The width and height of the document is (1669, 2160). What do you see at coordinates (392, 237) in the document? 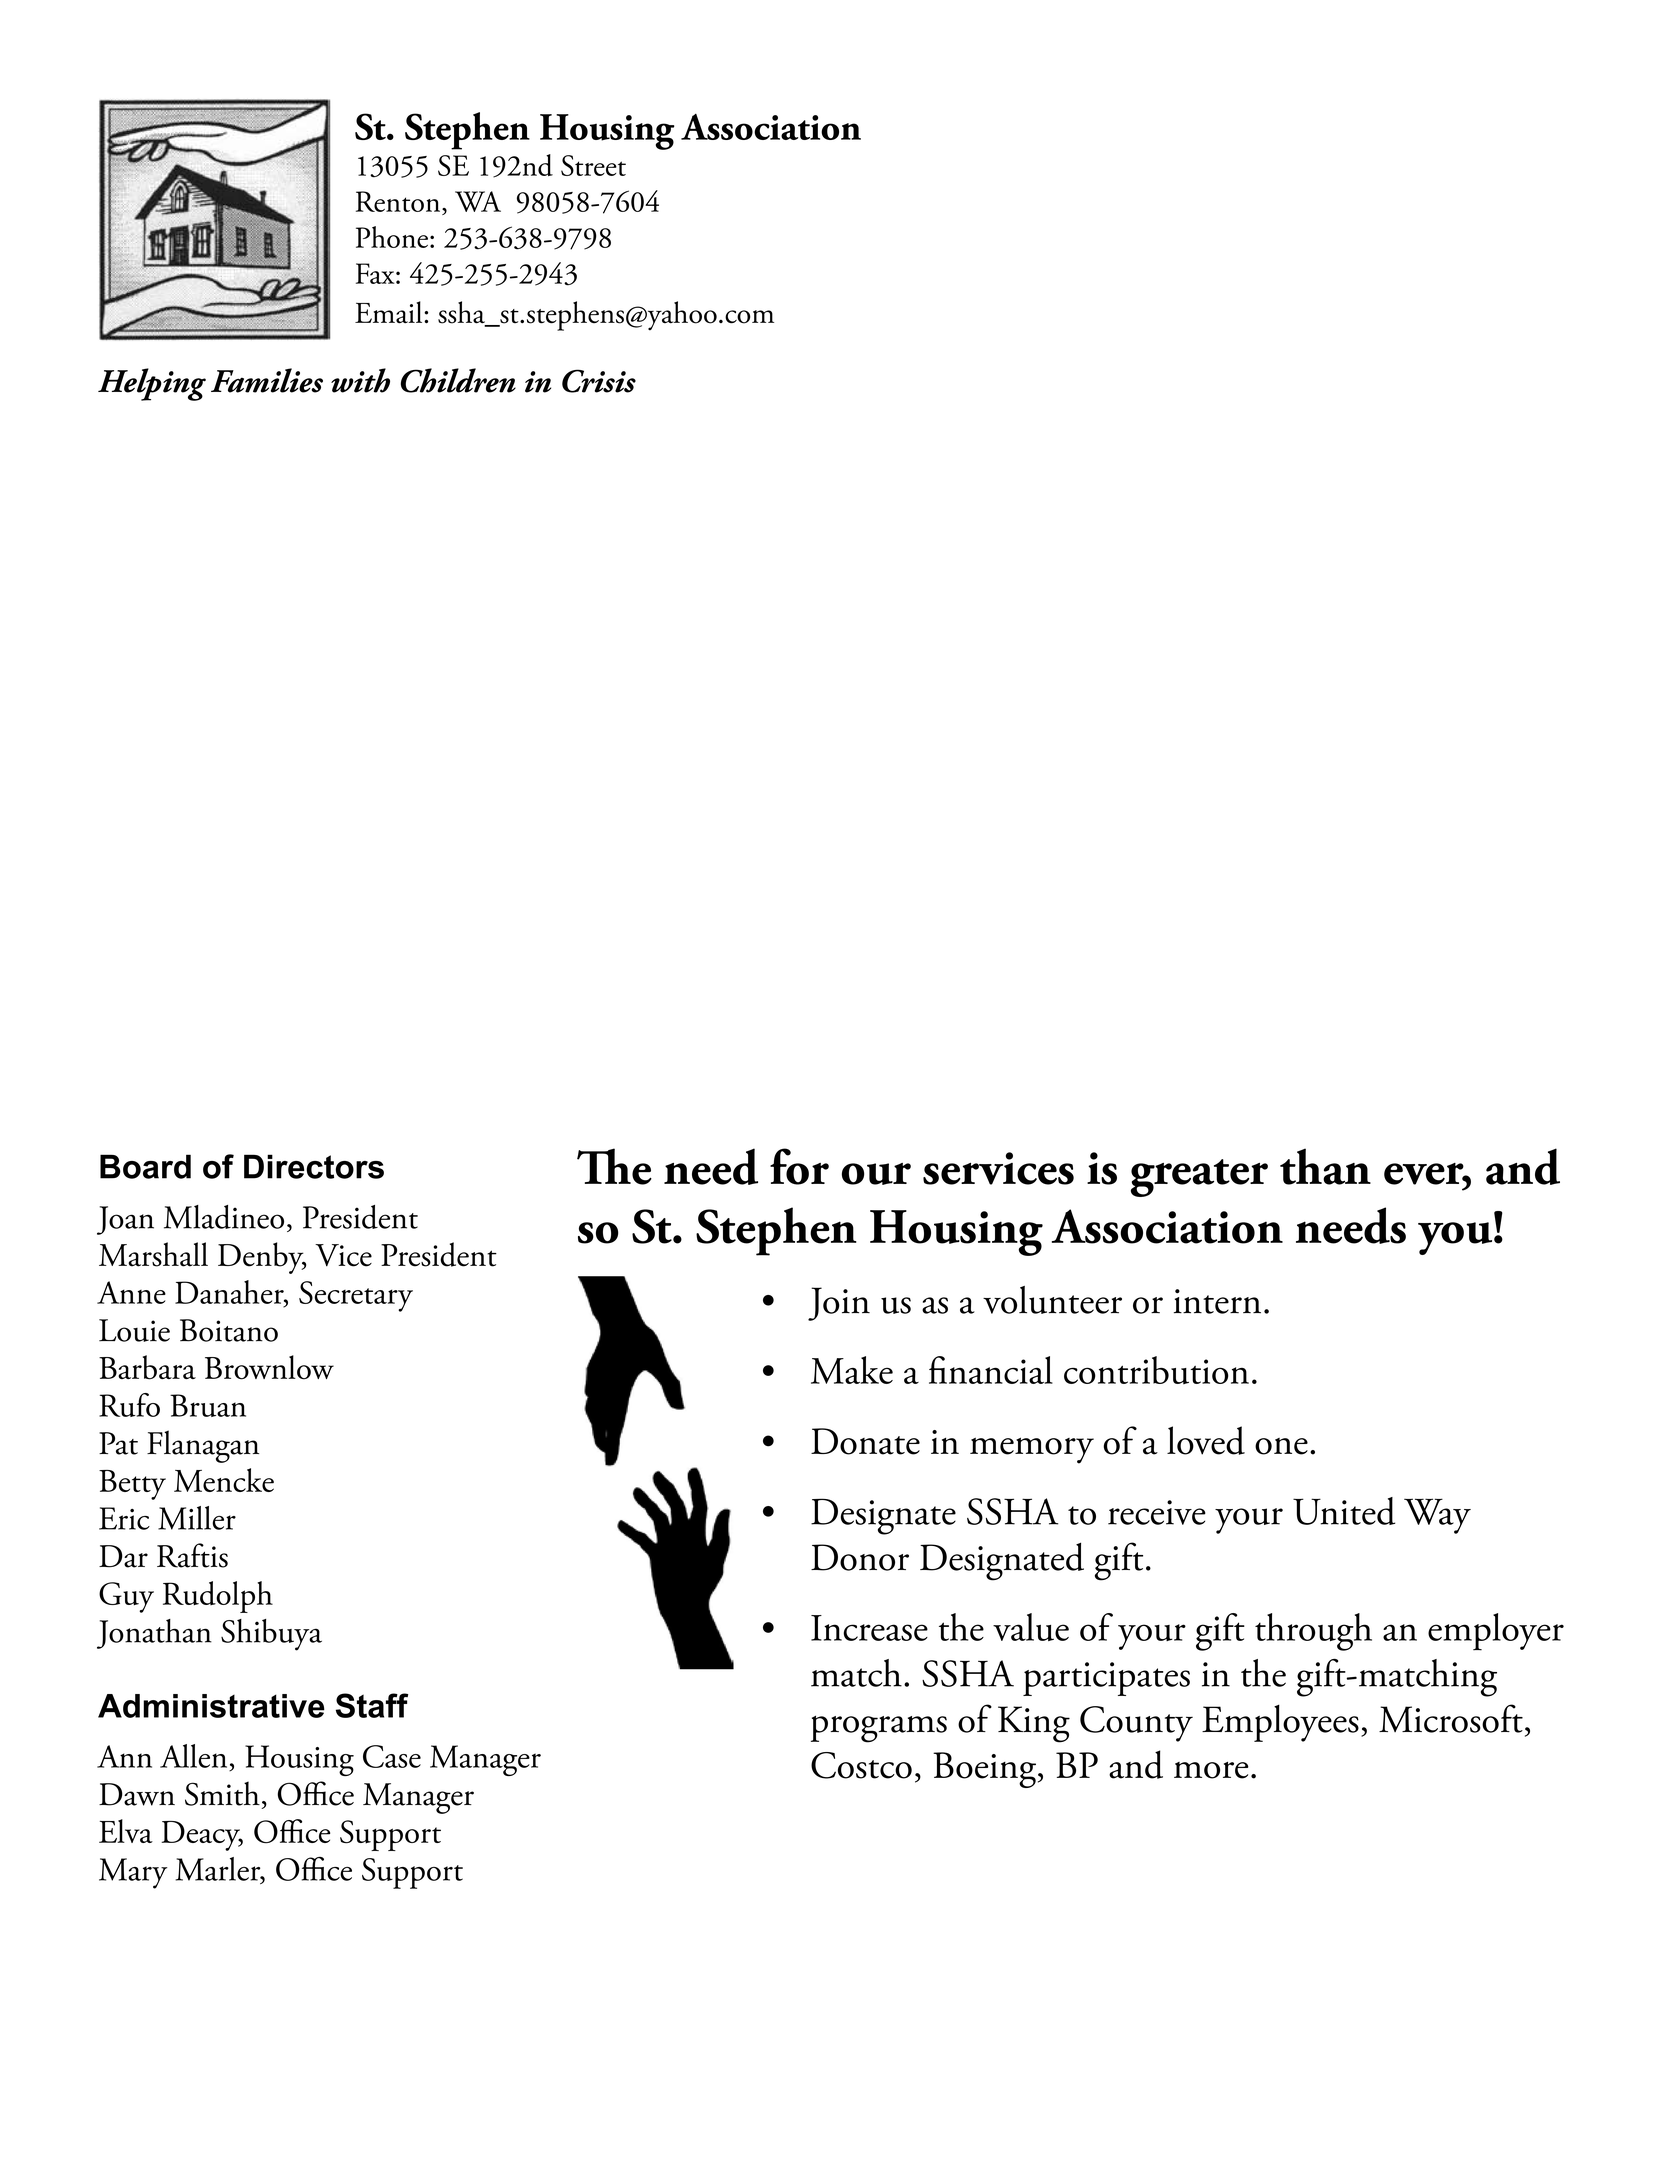
I see `Phone` at bounding box center [392, 237].
